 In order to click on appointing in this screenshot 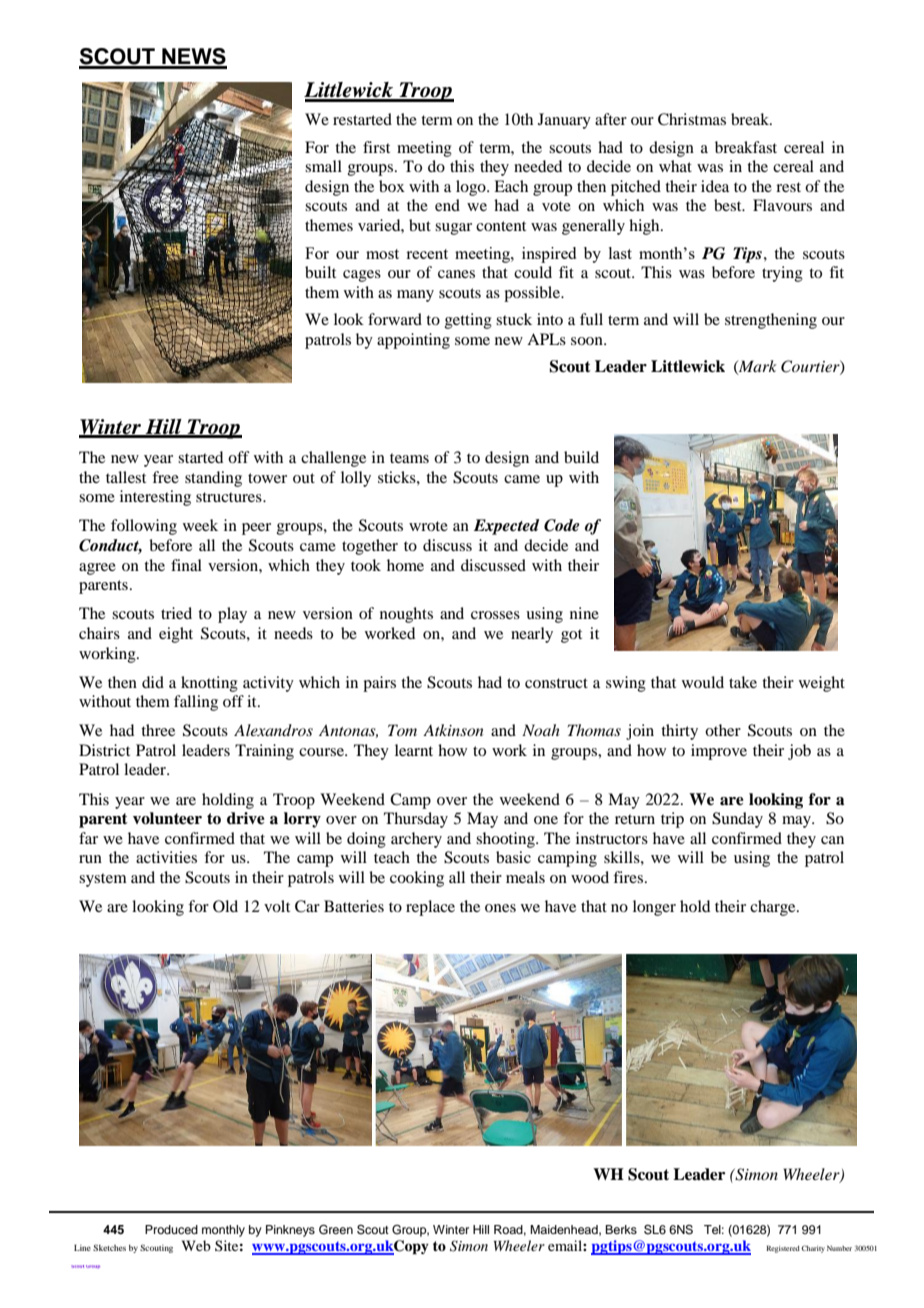, I will do `click(413, 341)`.
